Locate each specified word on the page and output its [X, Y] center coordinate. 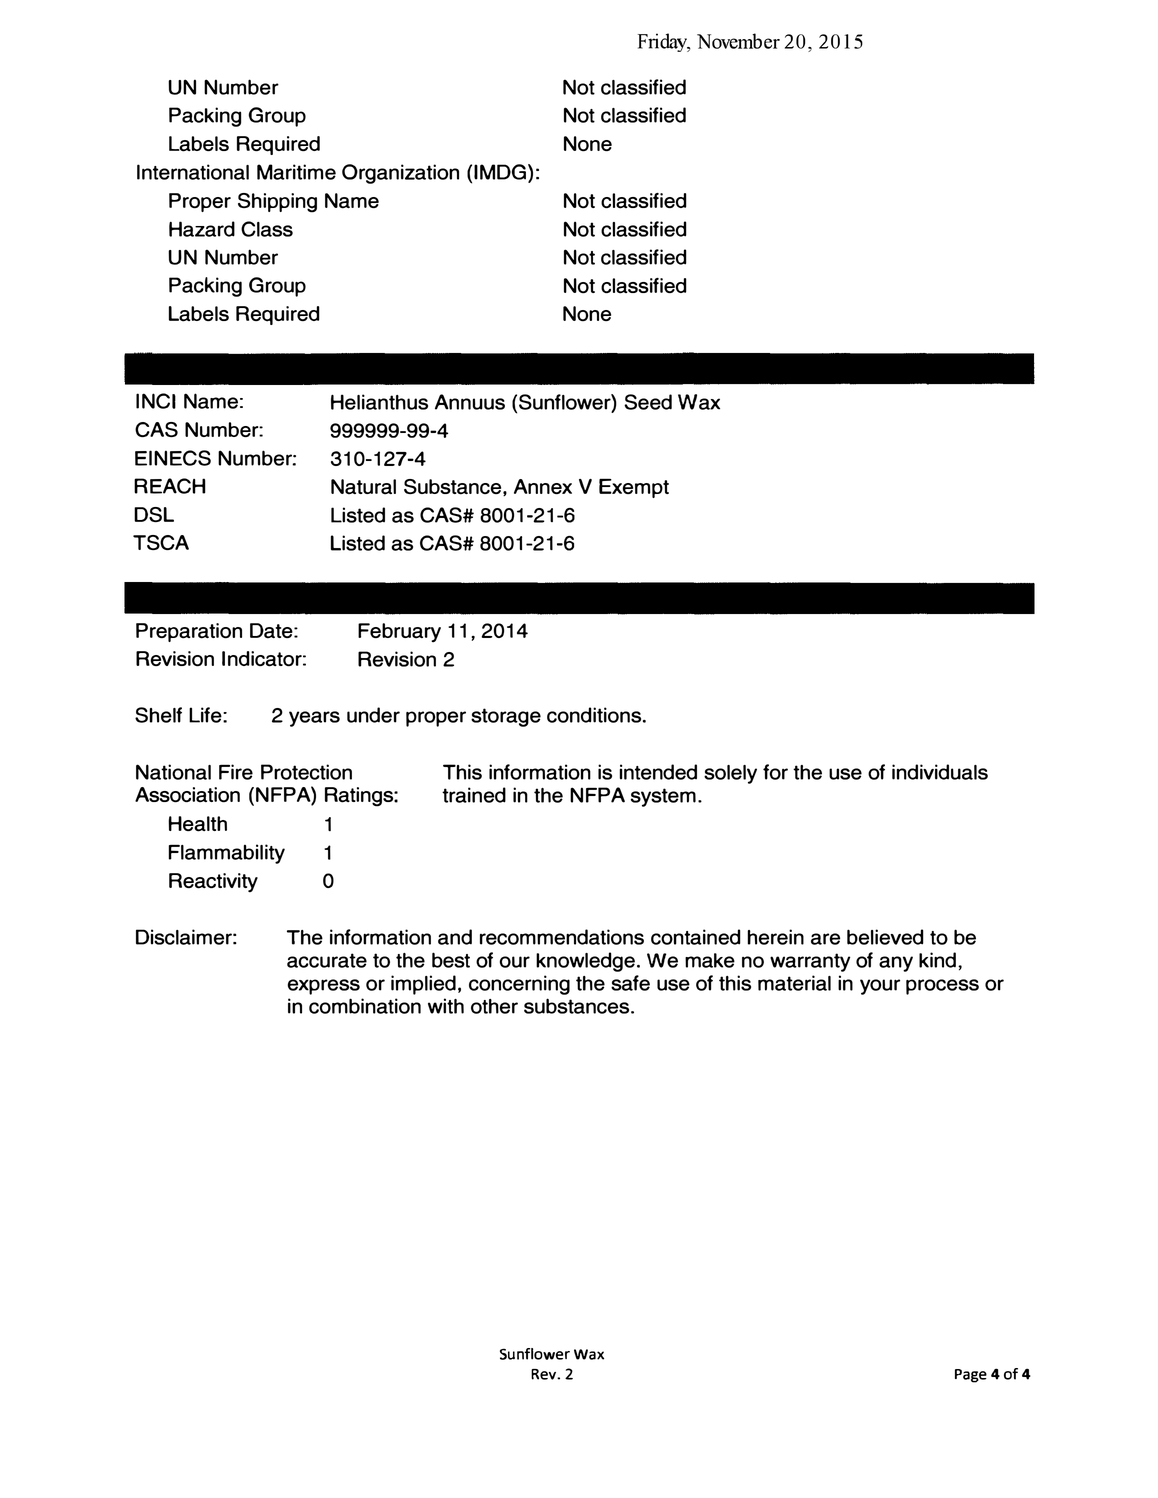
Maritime [296, 172]
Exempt [634, 488]
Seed [648, 402]
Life [206, 715]
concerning [519, 985]
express [324, 987]
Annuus [470, 402]
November [738, 41]
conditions [595, 715]
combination [365, 1006]
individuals [940, 772]
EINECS [173, 458]
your [880, 987]
